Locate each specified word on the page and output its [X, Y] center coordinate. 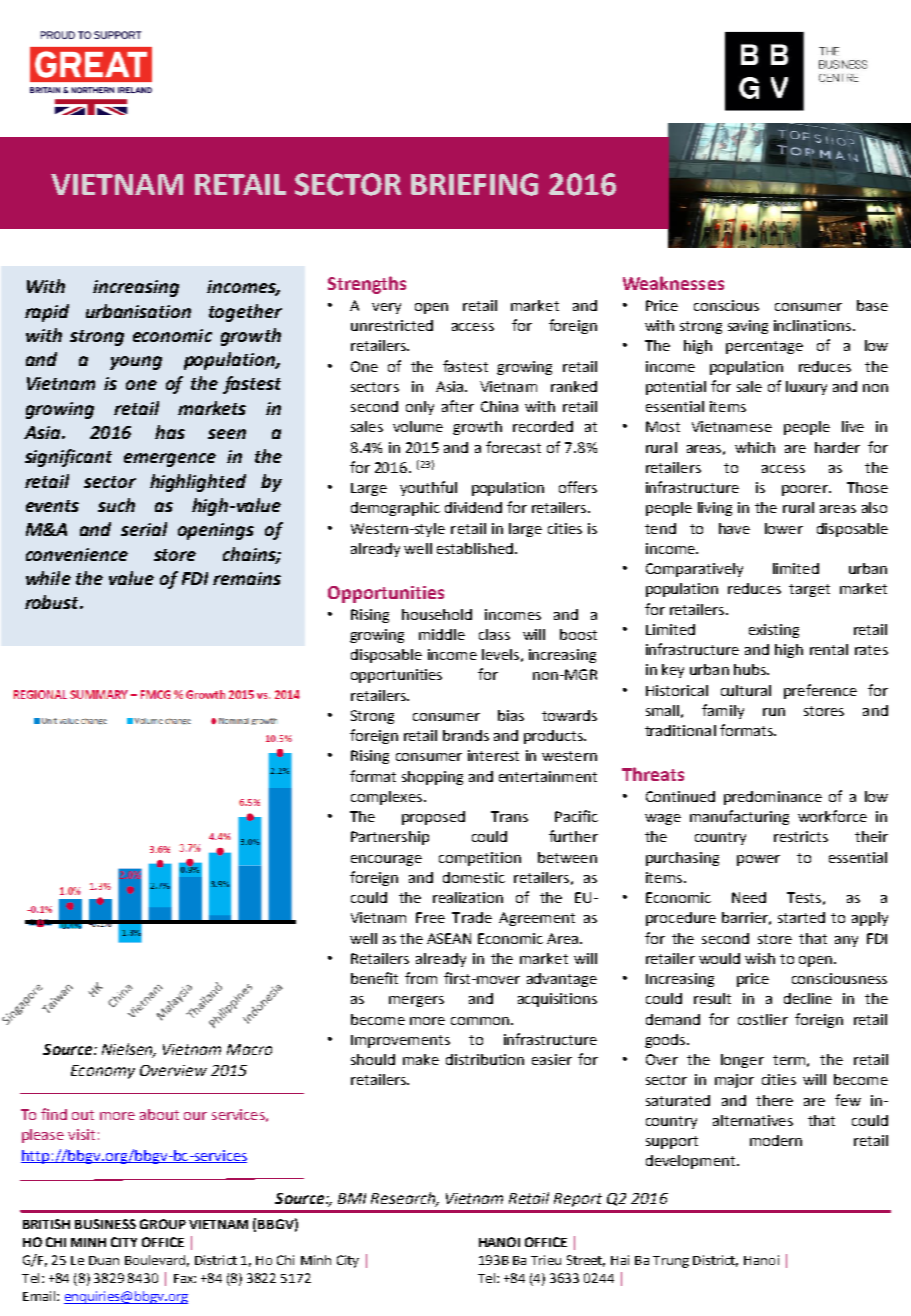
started [801, 917]
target [809, 590]
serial [144, 529]
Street [586, 1261]
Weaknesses [673, 283]
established [475, 548]
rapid [47, 313]
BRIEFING [474, 184]
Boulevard [155, 1260]
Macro [249, 1049]
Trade [472, 917]
